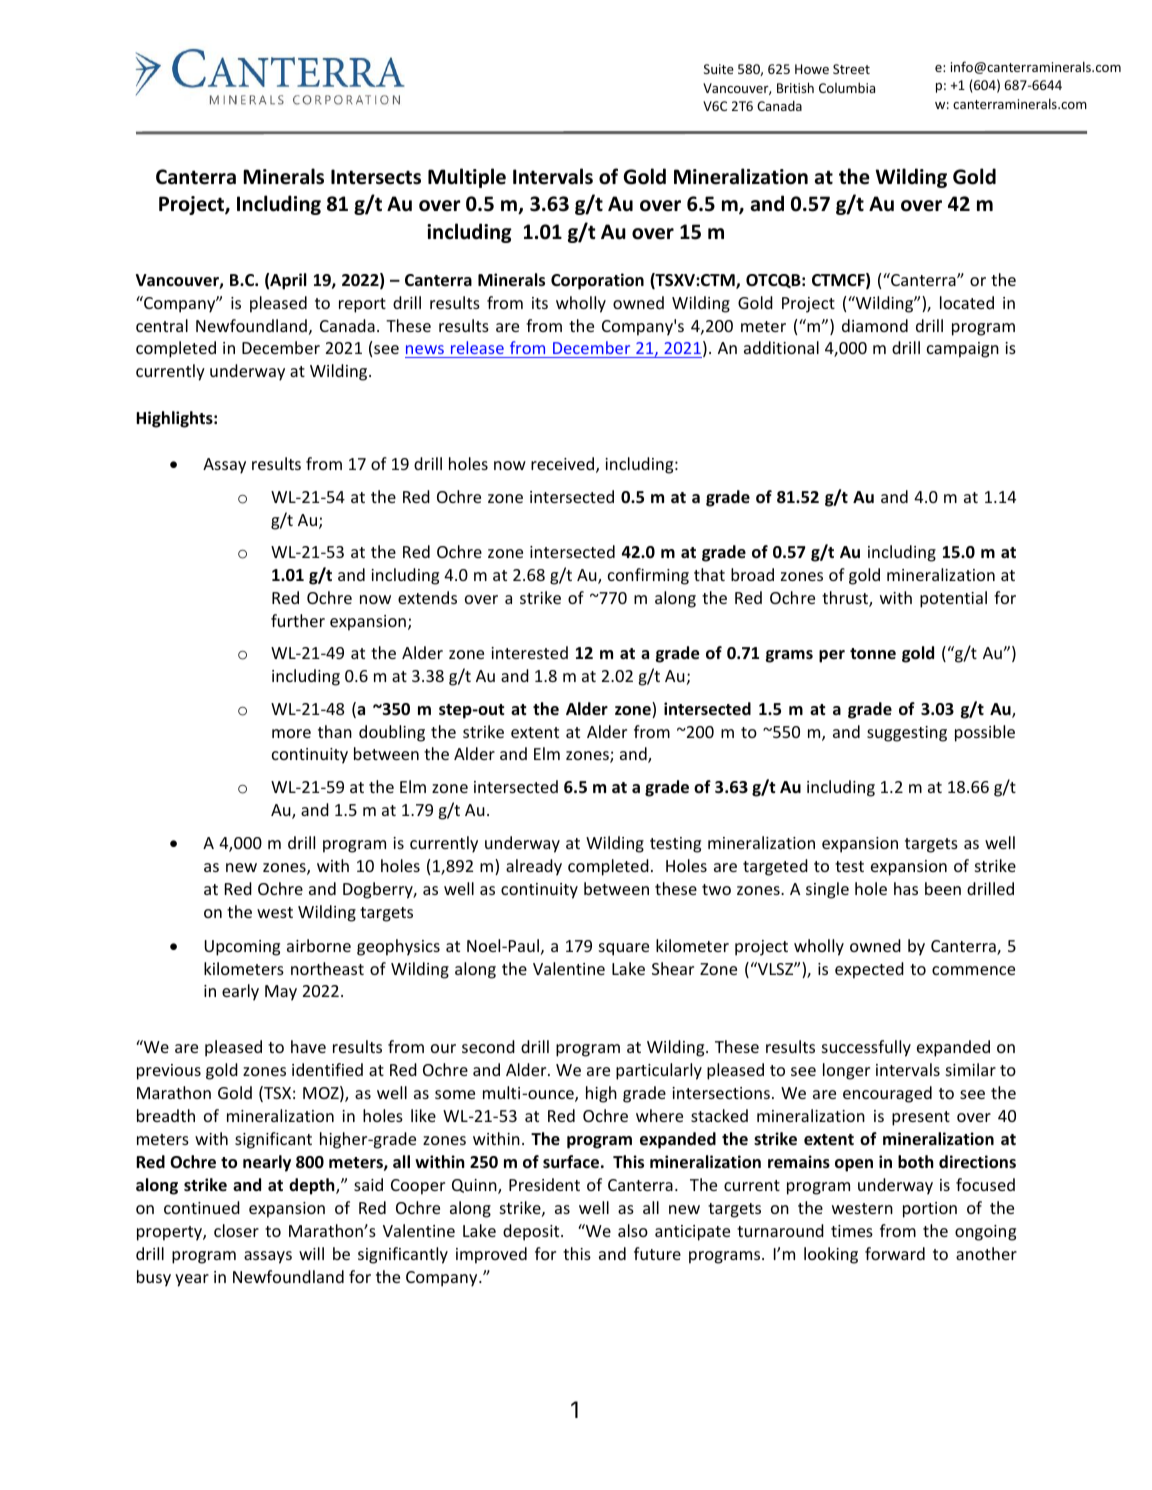  What do you see at coordinates (873, 654) in the document?
I see `tonne` at bounding box center [873, 654].
